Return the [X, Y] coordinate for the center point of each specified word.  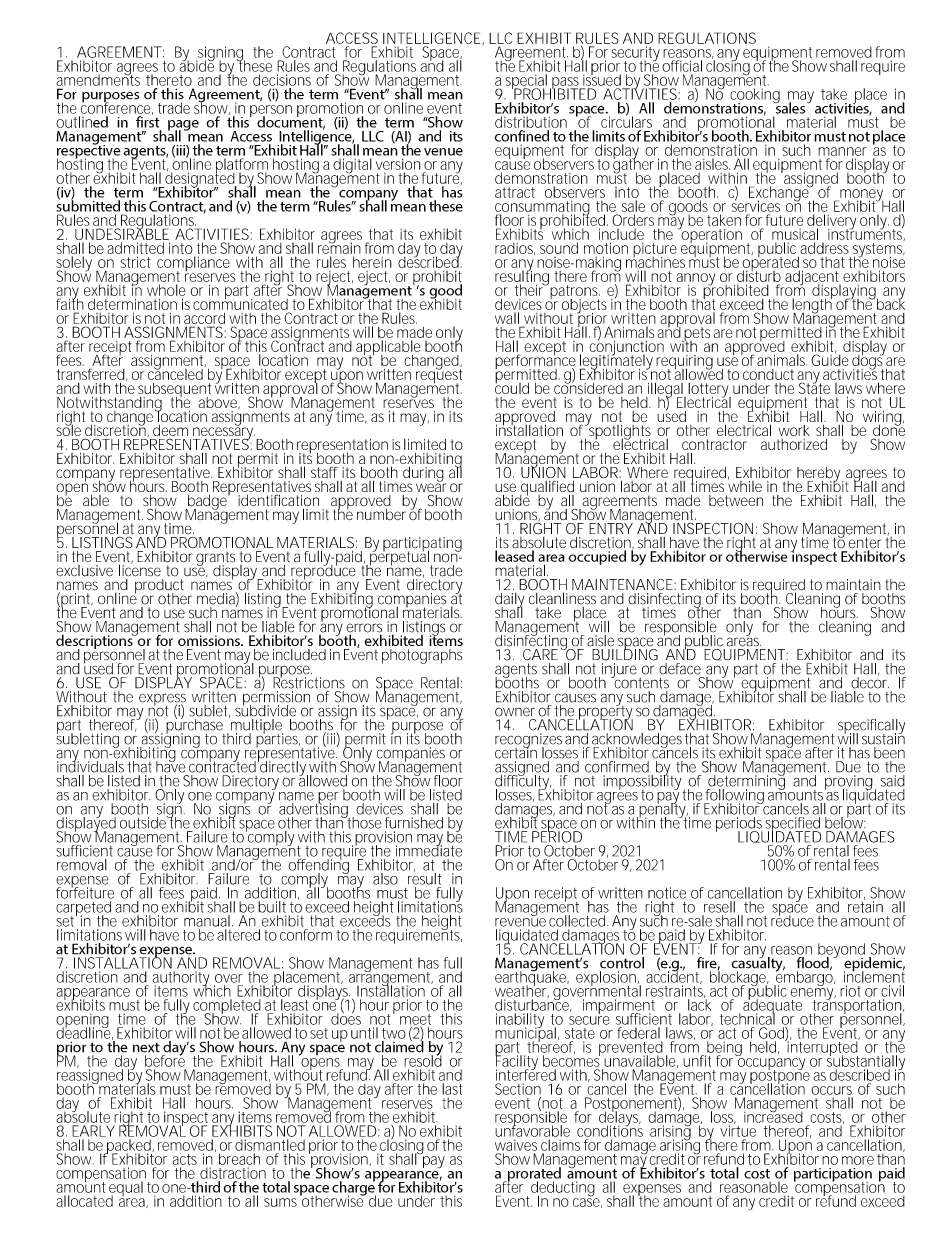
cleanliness [562, 597]
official [682, 66]
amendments [98, 79]
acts [184, 1159]
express [162, 700]
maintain [853, 585]
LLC [500, 38]
